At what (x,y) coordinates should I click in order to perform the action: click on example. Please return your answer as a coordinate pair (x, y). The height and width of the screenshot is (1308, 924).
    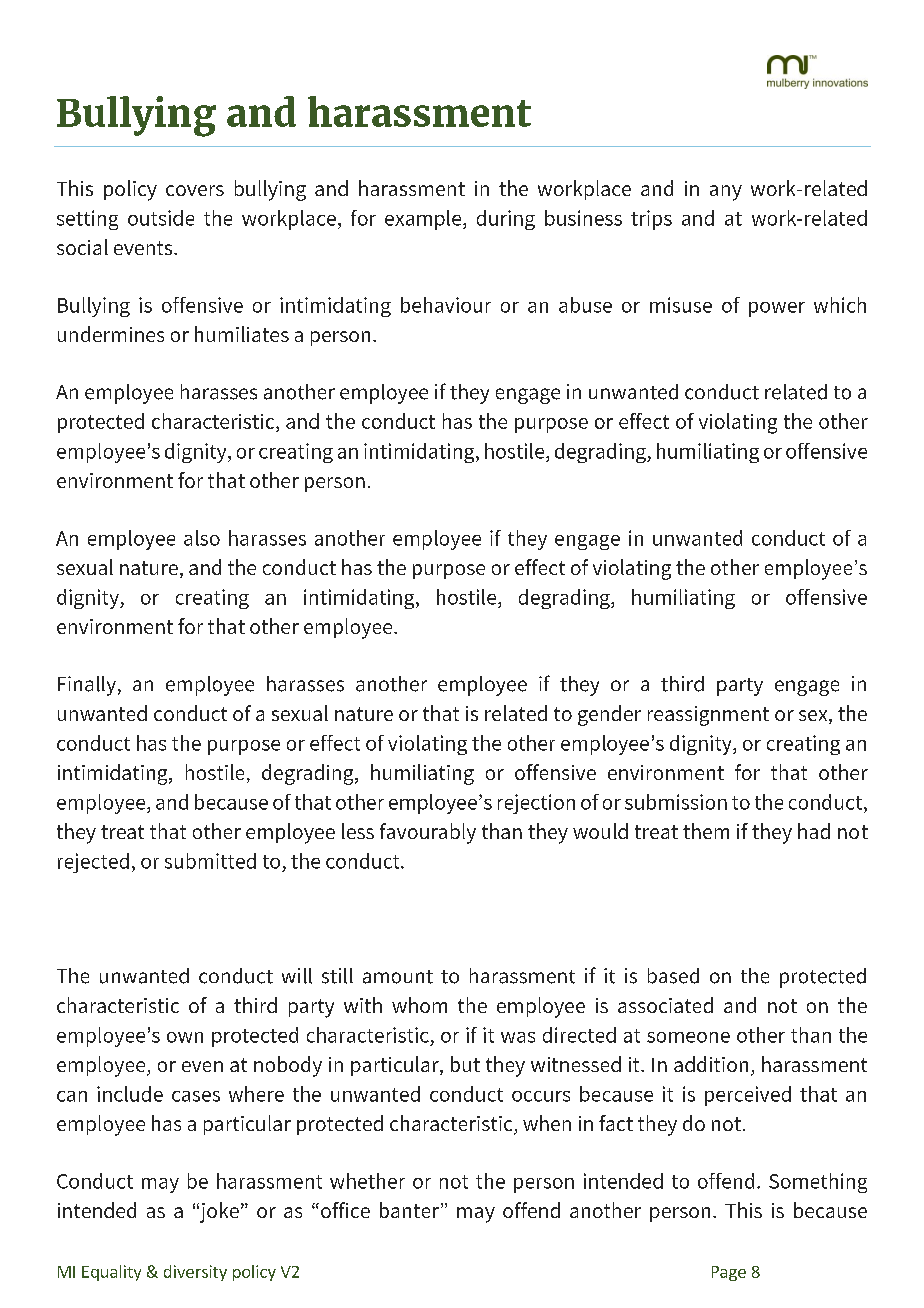
    Looking at the image, I should click on (424, 220).
